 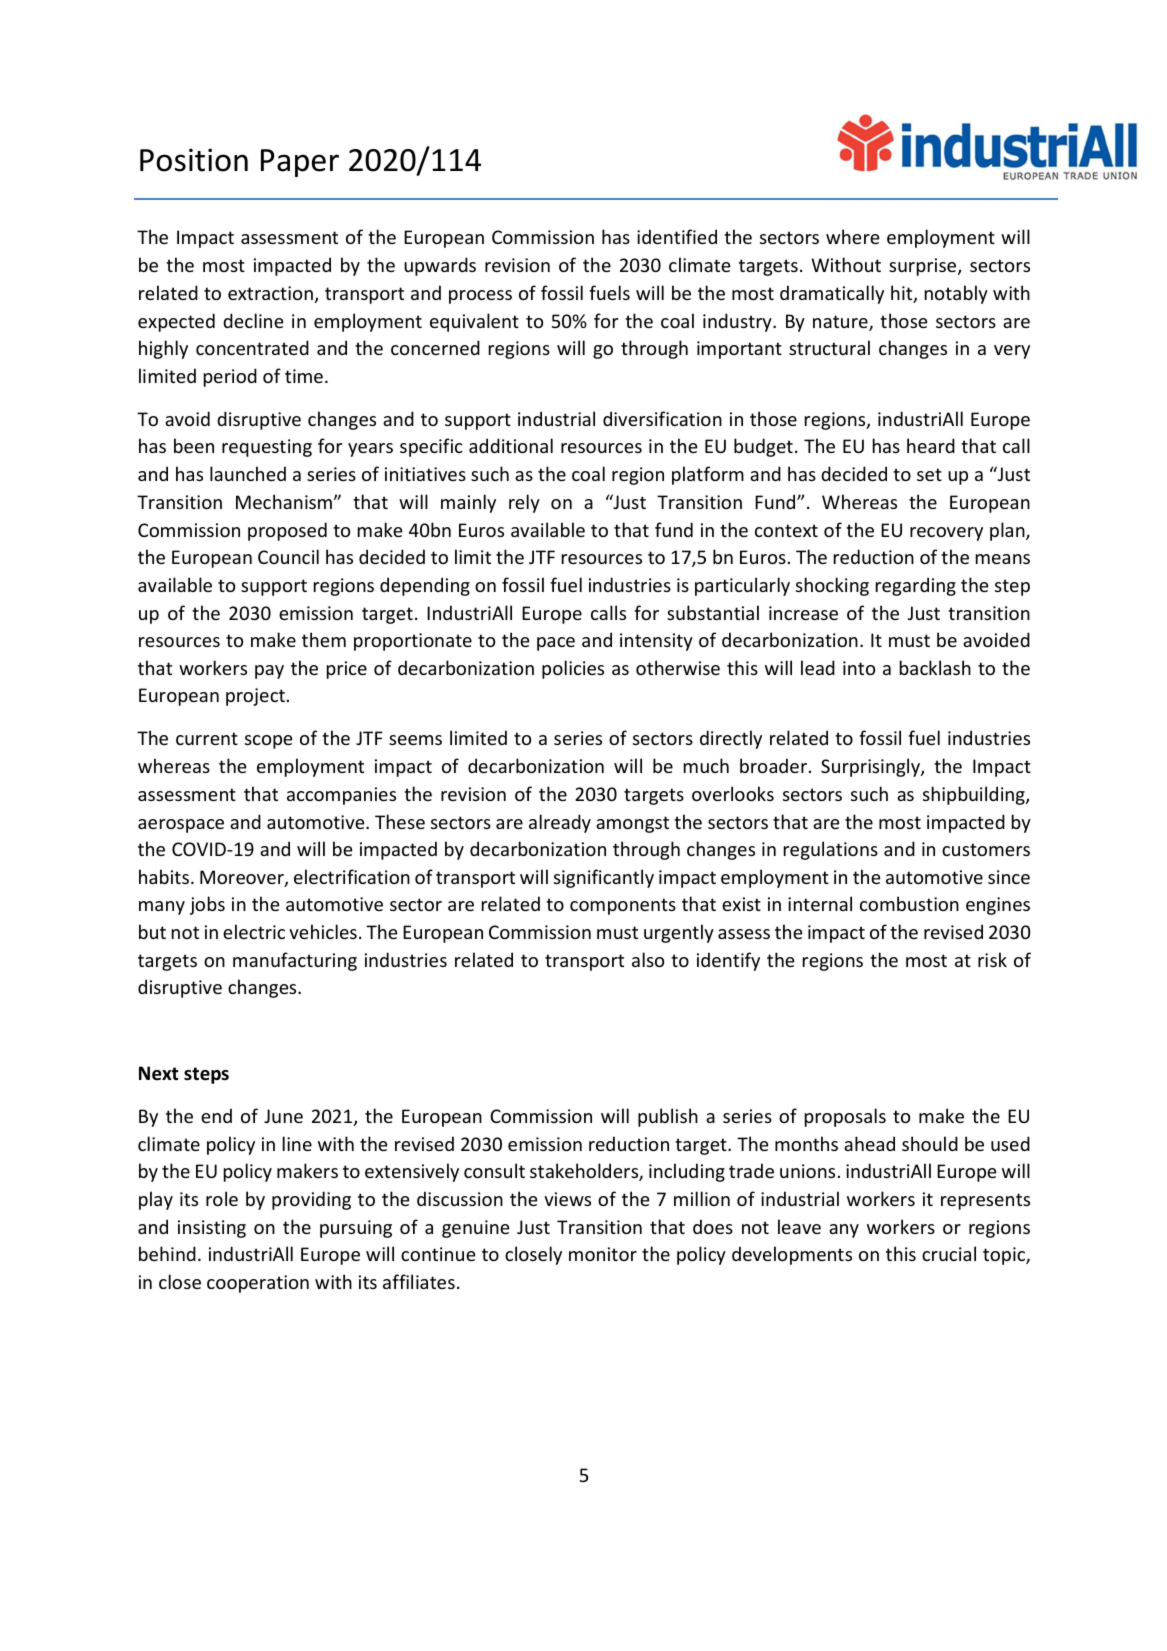 I want to click on cooperation, so click(x=258, y=1284).
